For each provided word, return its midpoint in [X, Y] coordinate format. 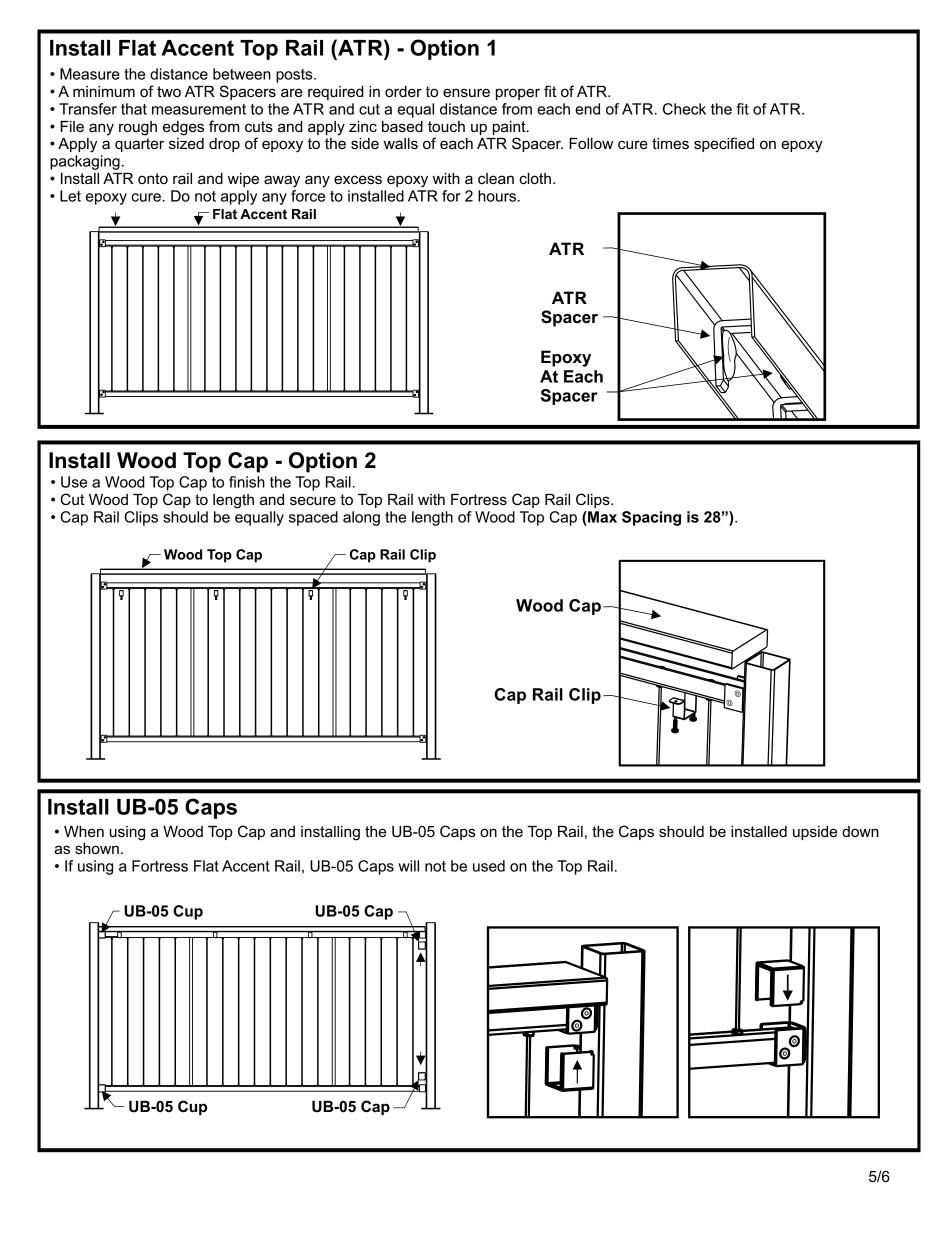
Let [70, 196]
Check [684, 109]
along [361, 518]
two [169, 91]
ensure [466, 92]
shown [97, 848]
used [489, 866]
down [860, 831]
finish [247, 482]
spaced [313, 518]
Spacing [651, 518]
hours [498, 196]
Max [601, 517]
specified [724, 144]
